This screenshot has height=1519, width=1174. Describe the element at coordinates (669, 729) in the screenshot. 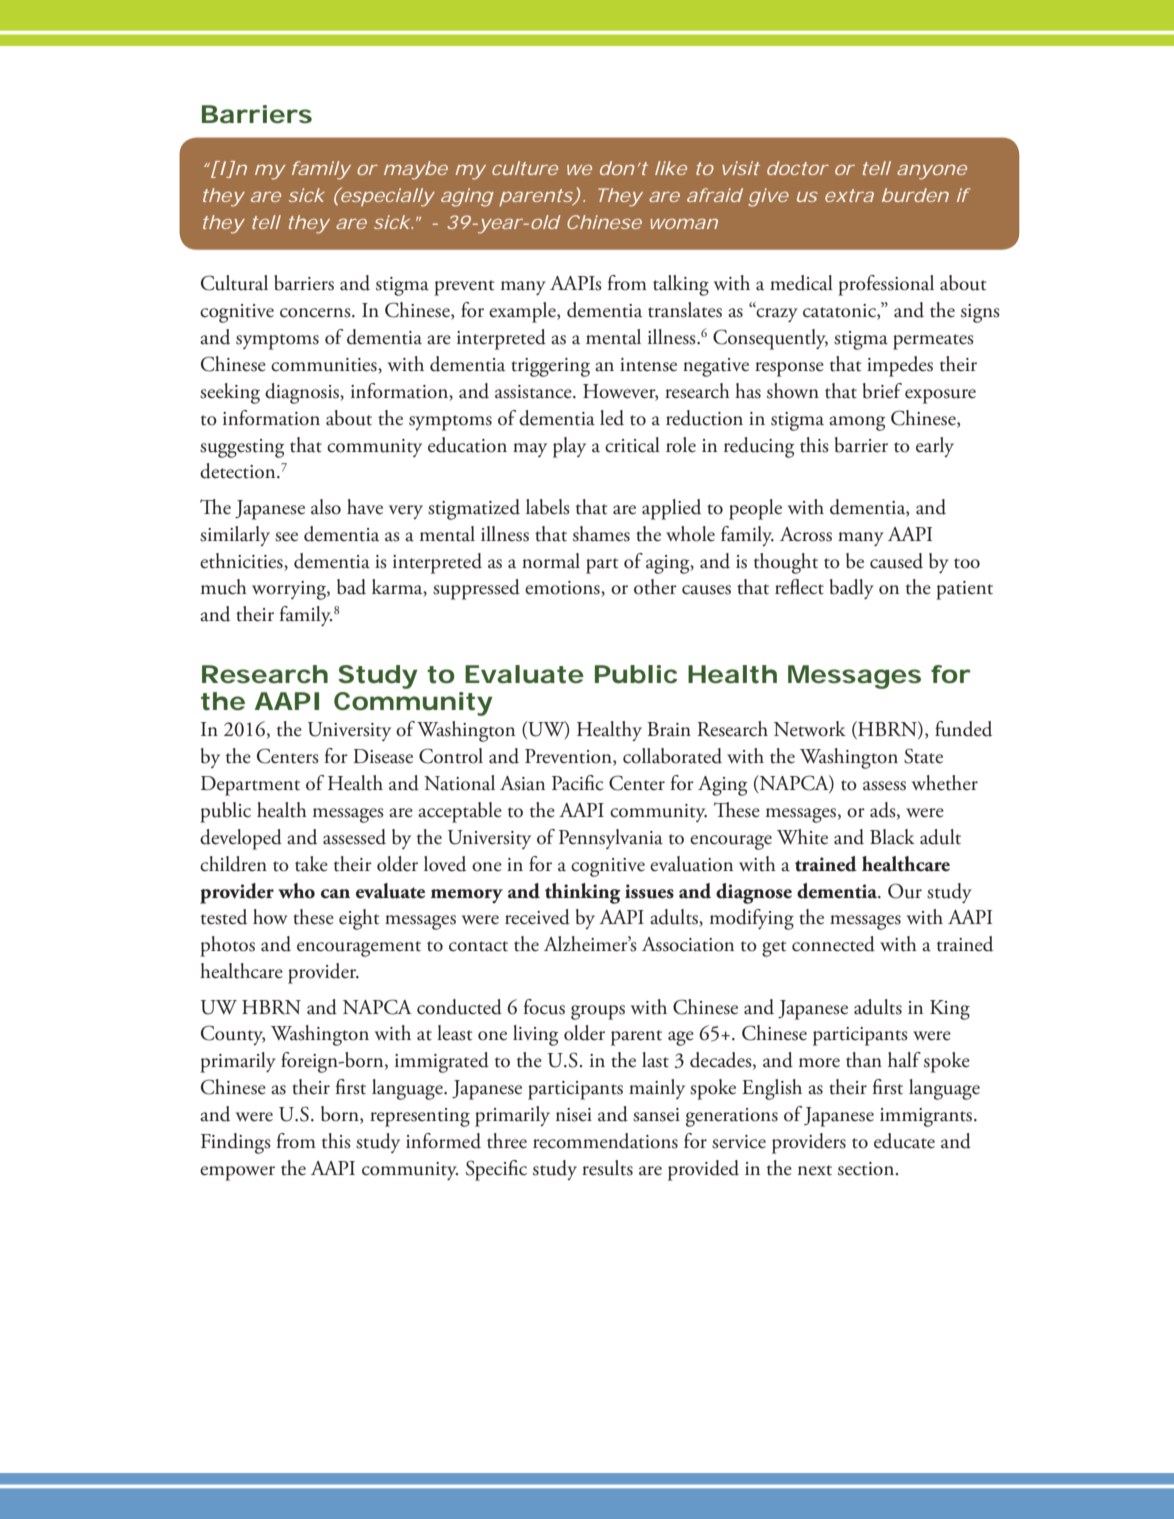

I see `Brain` at that location.
